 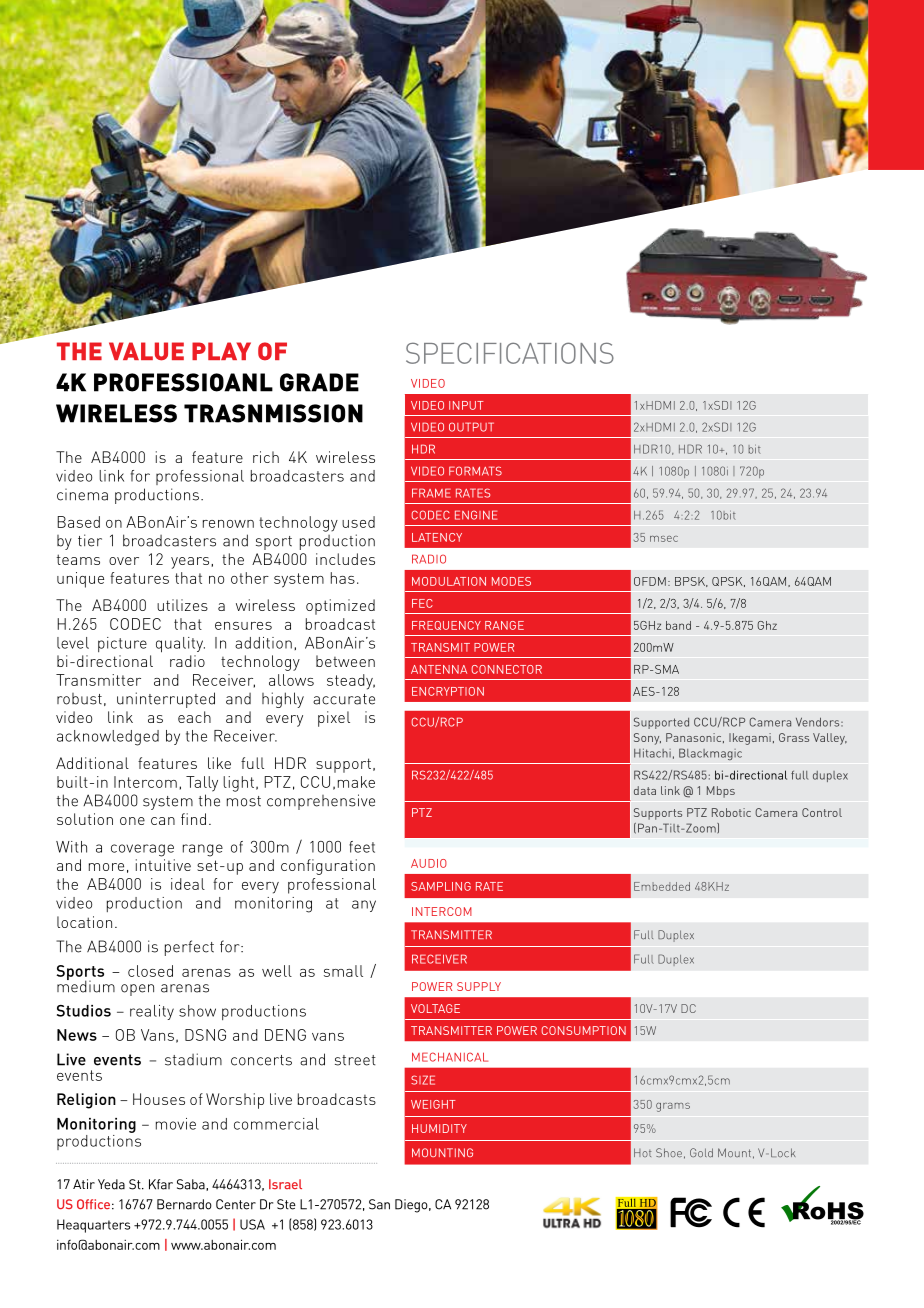 What do you see at coordinates (90, 540) in the image?
I see `tier` at bounding box center [90, 540].
